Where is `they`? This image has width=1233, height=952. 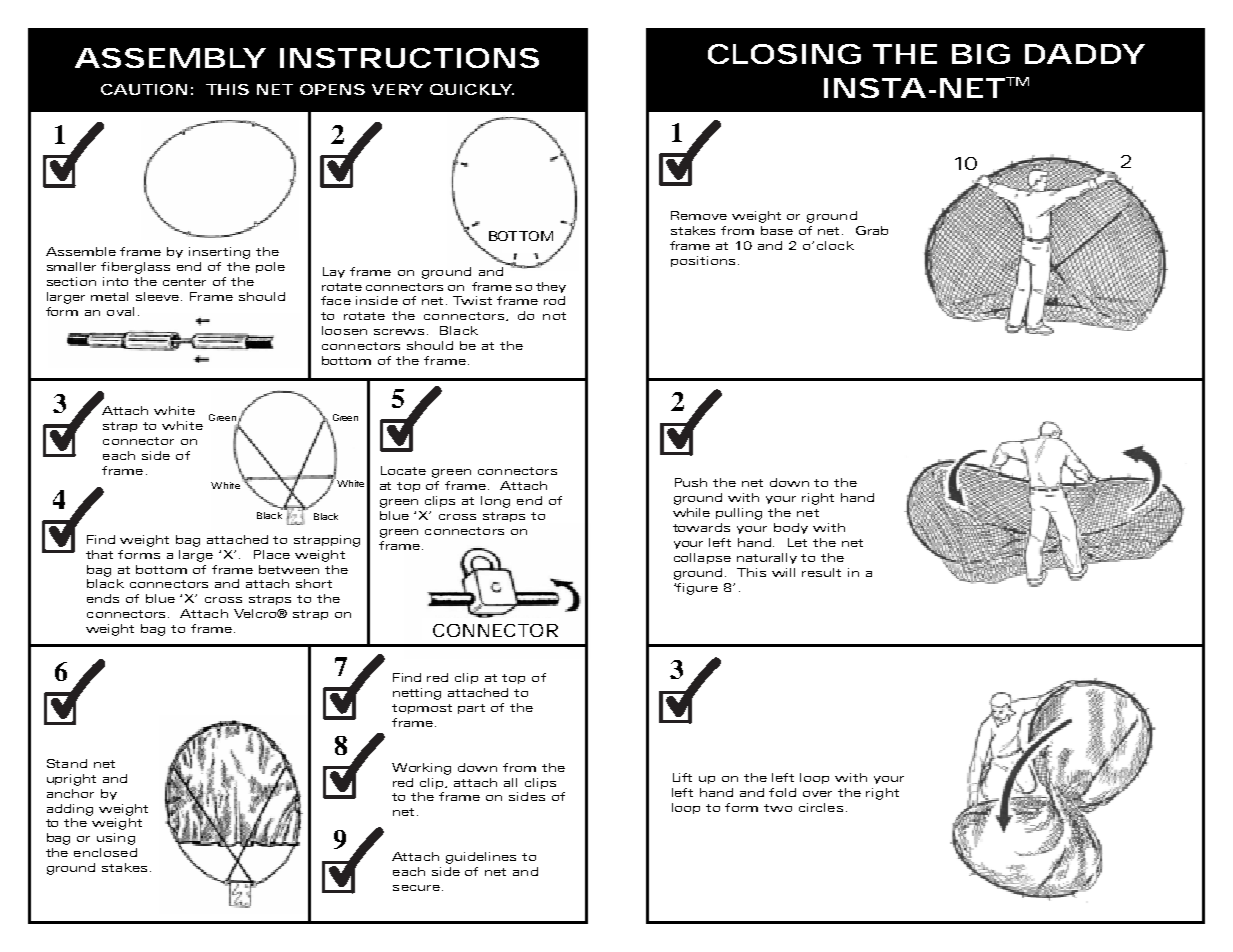 they is located at coordinates (551, 287).
